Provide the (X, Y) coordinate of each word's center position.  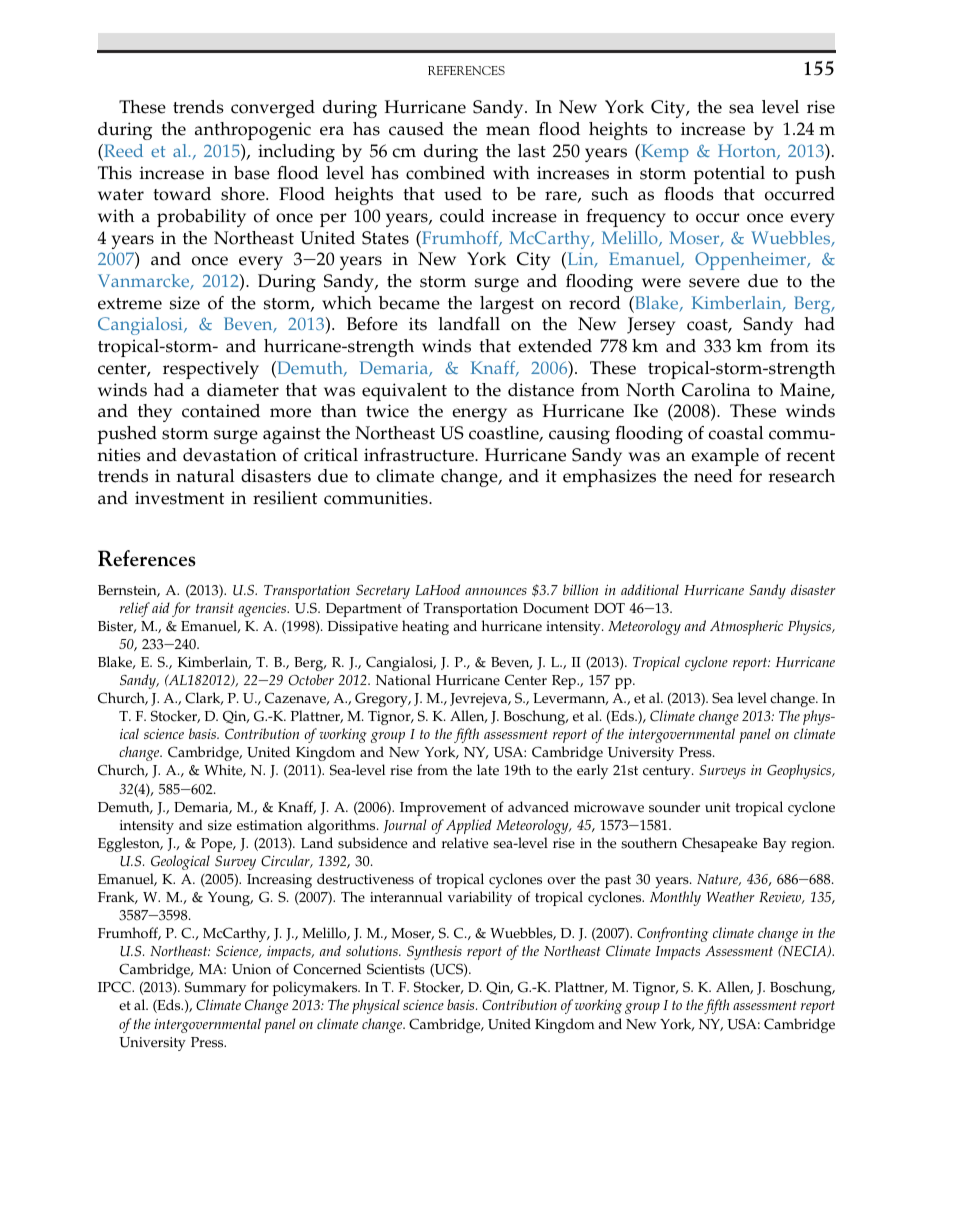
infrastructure (420, 455)
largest (507, 305)
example (725, 457)
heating (425, 627)
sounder (674, 807)
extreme (130, 304)
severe (714, 283)
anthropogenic (253, 131)
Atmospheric (746, 627)
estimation (270, 825)
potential (729, 175)
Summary (215, 990)
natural (205, 475)
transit (215, 608)
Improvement (443, 809)
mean (508, 131)
